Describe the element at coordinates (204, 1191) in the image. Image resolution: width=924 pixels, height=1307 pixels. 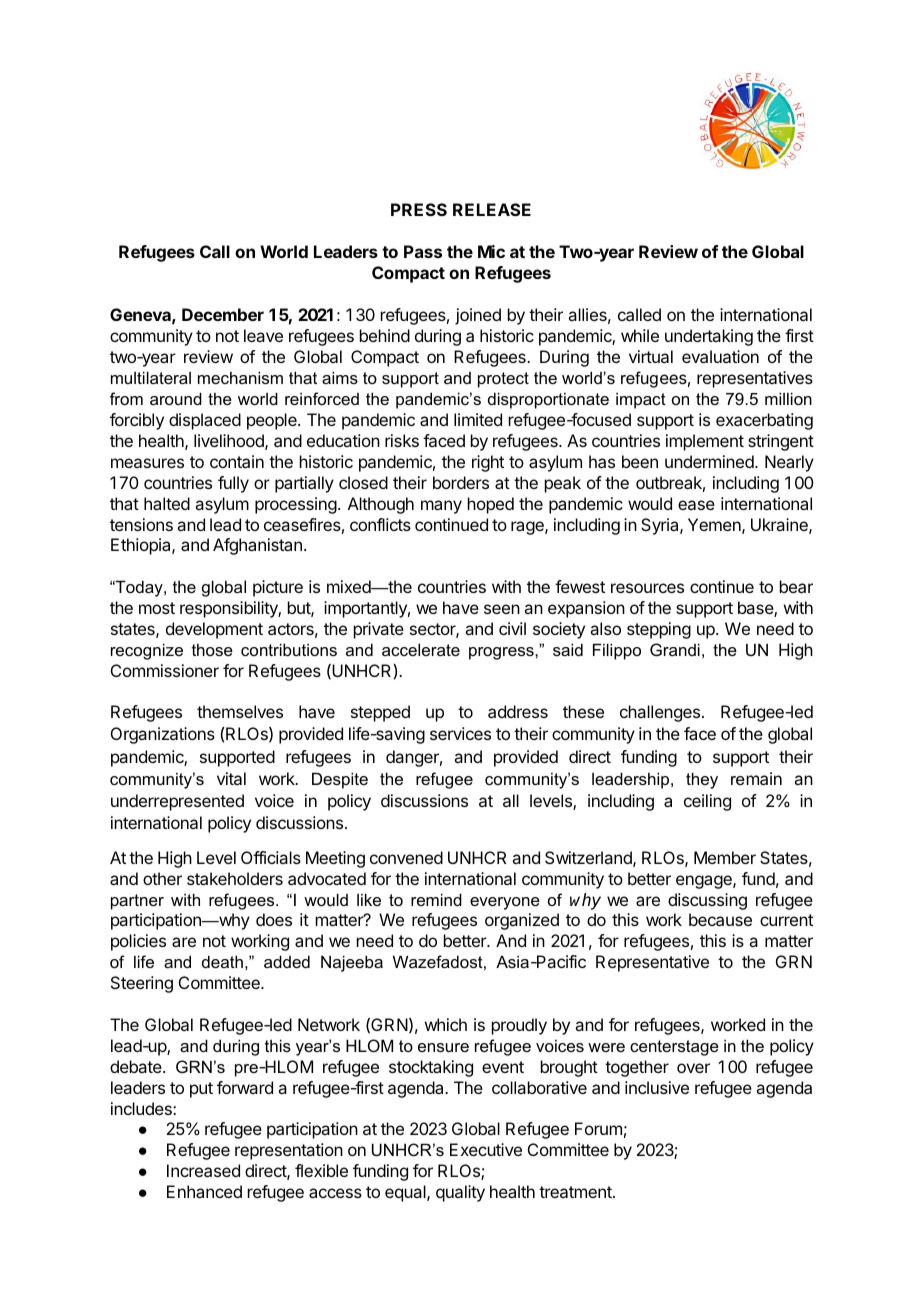
I see `Enhanced` at that location.
